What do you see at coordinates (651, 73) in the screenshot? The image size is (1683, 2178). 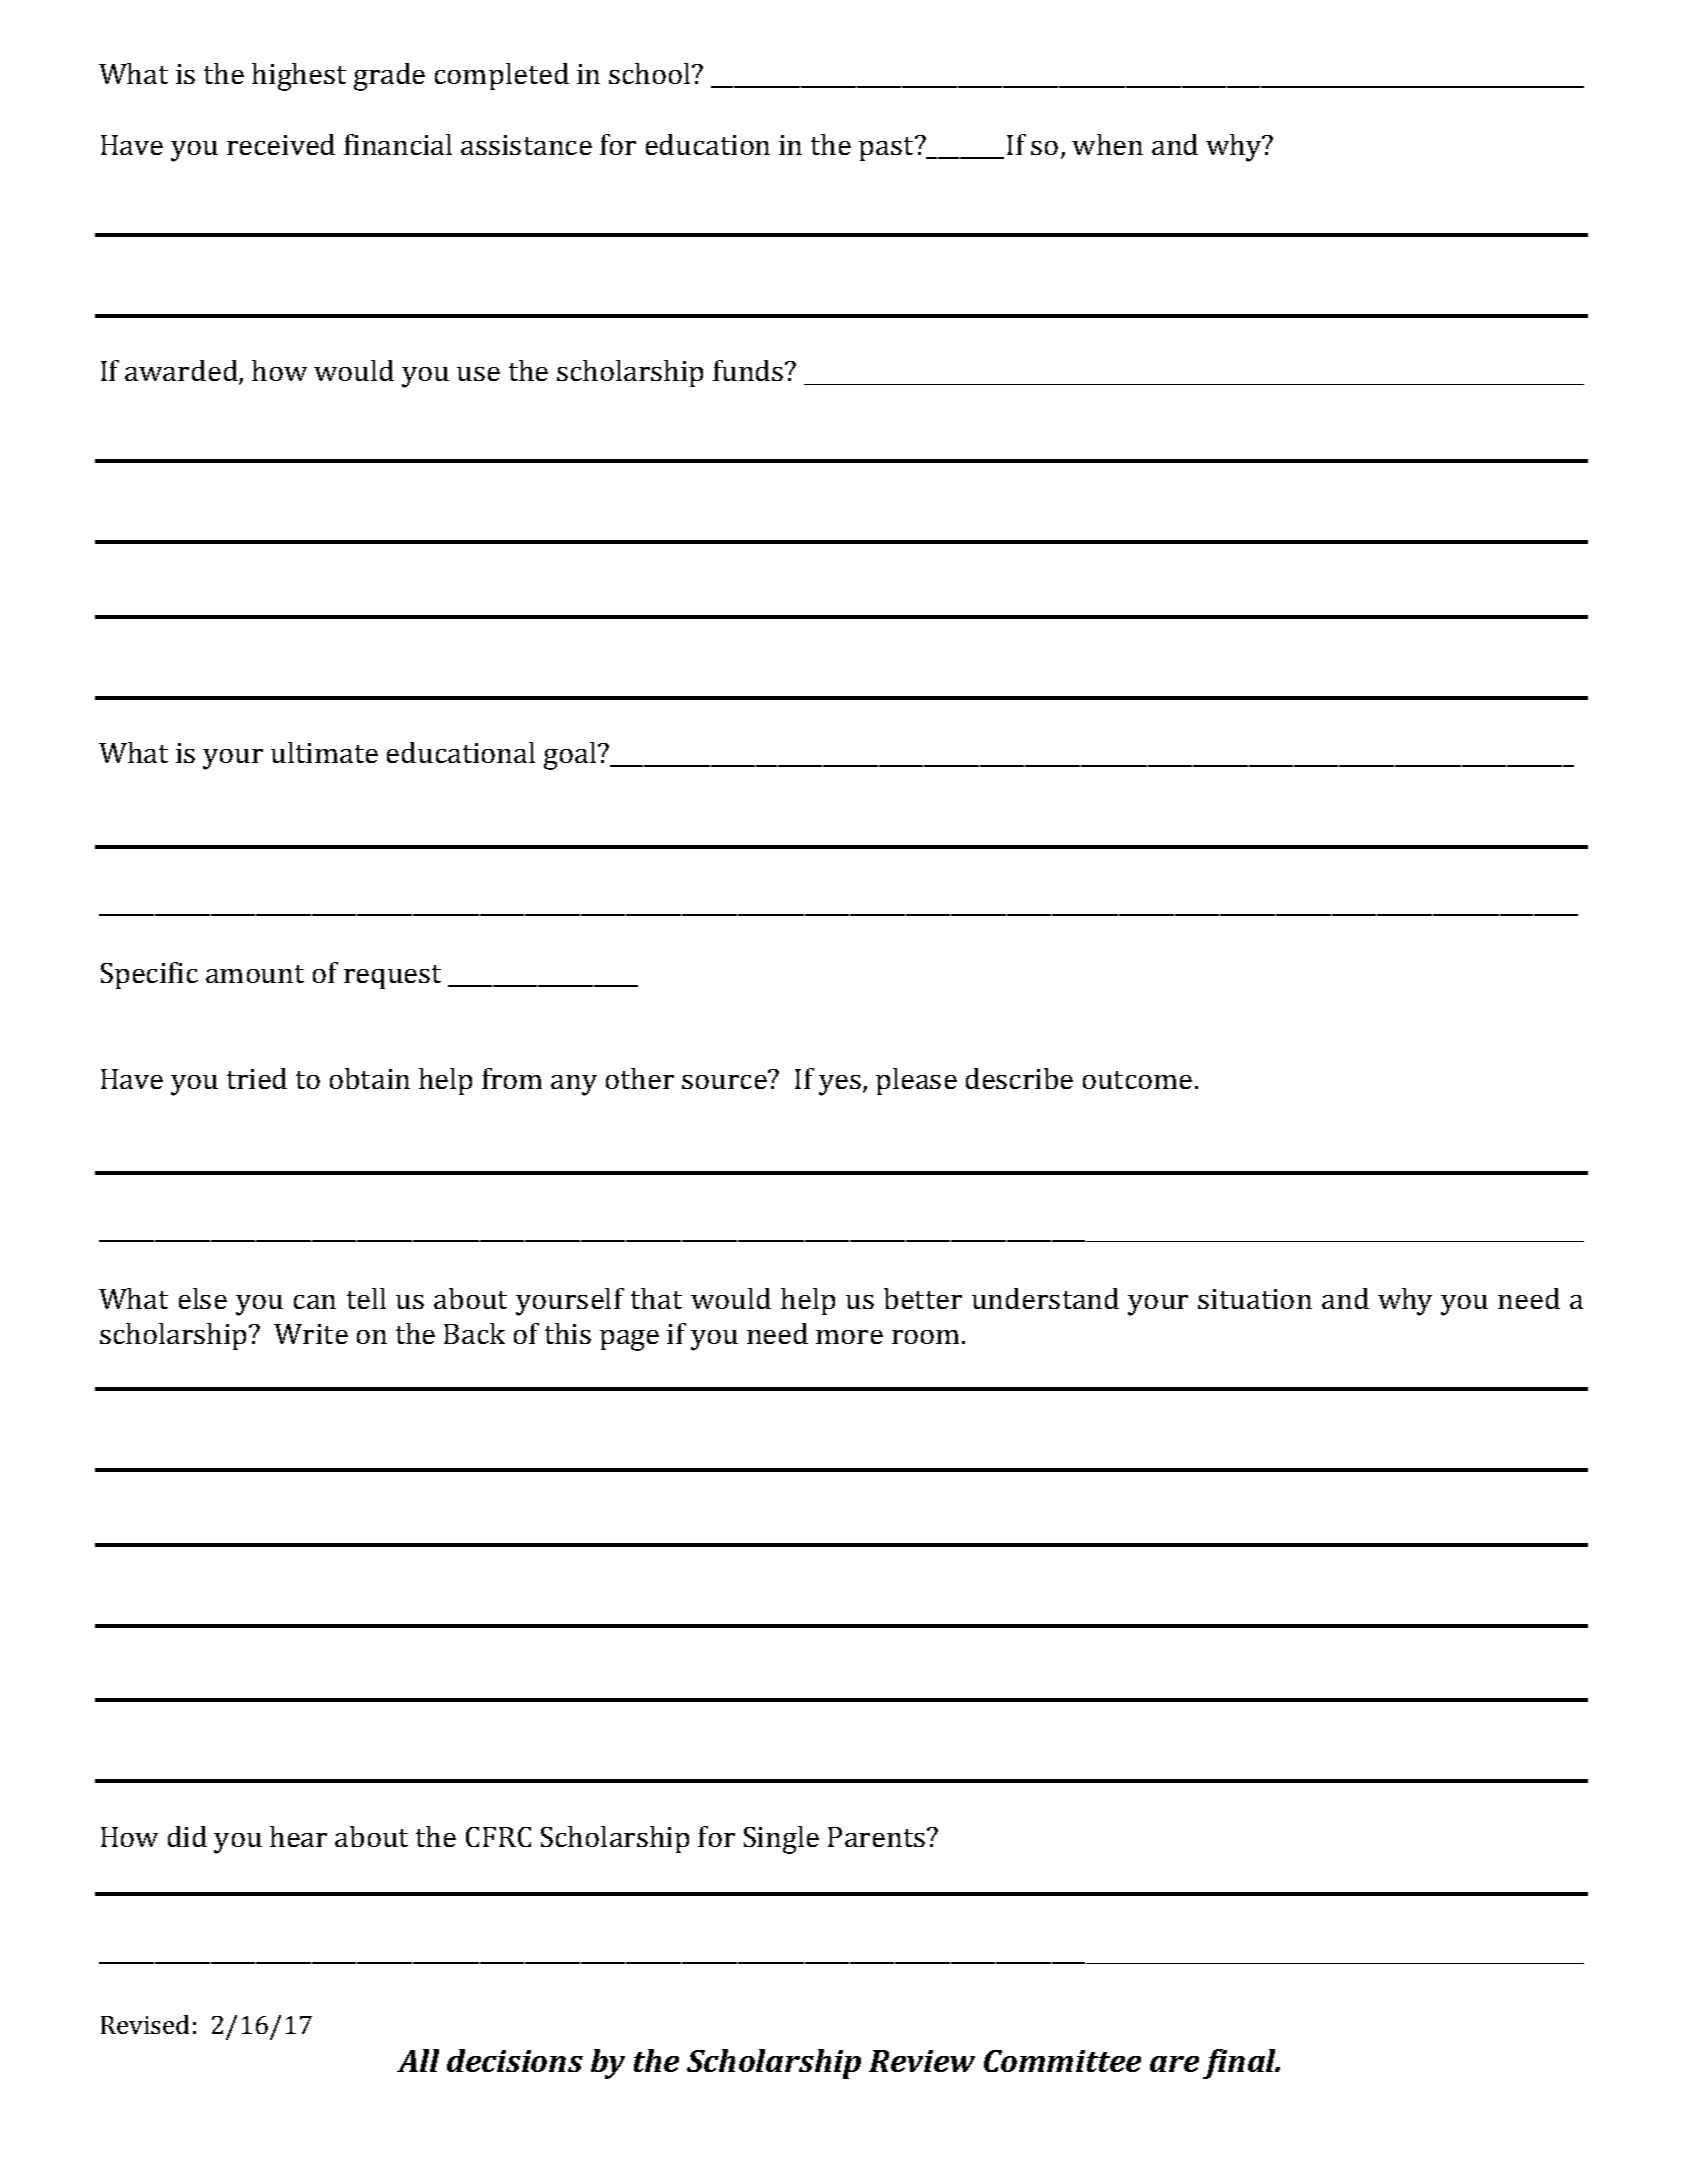 I see `school` at bounding box center [651, 73].
